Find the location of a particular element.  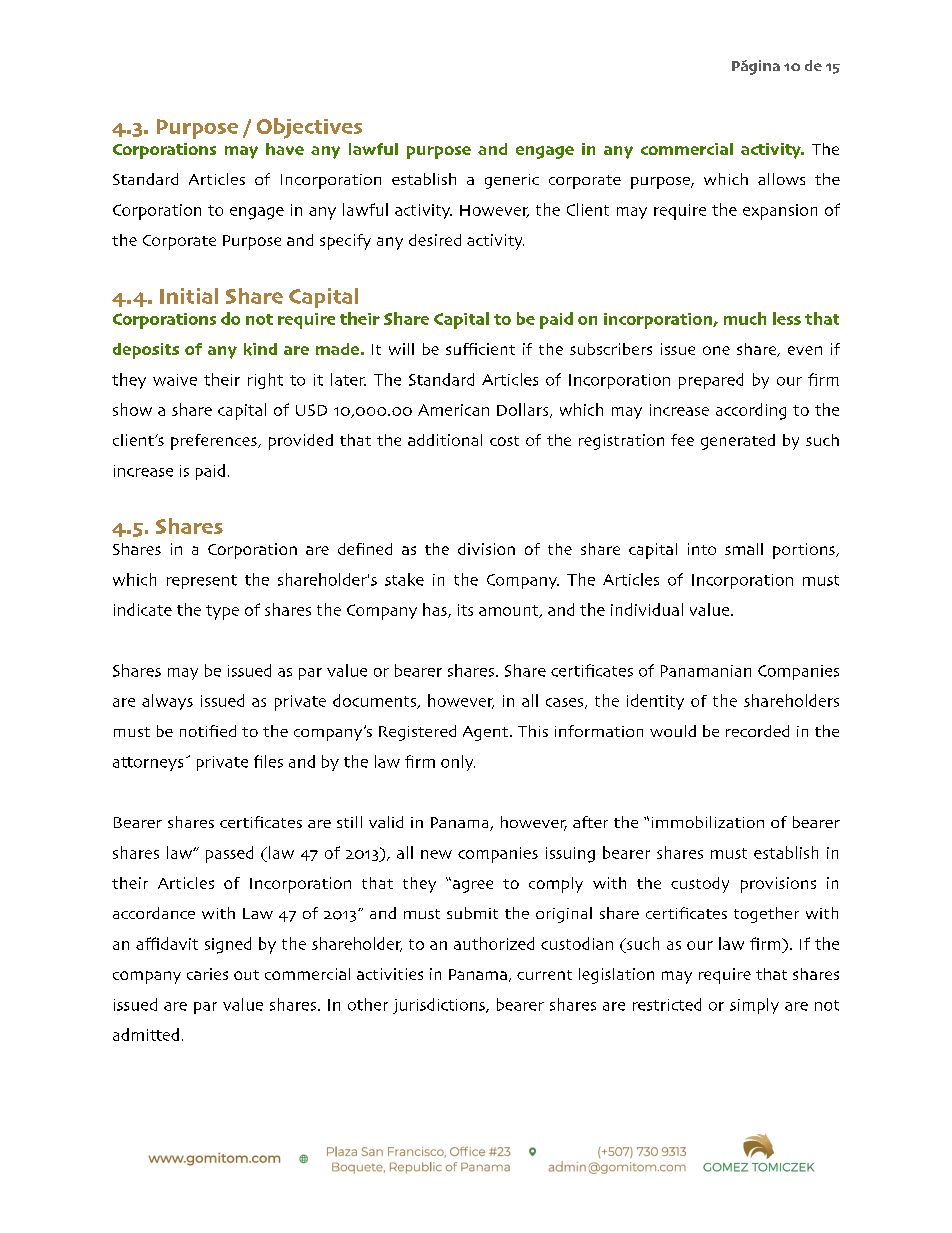

jurisdictions is located at coordinates (440, 1006).
